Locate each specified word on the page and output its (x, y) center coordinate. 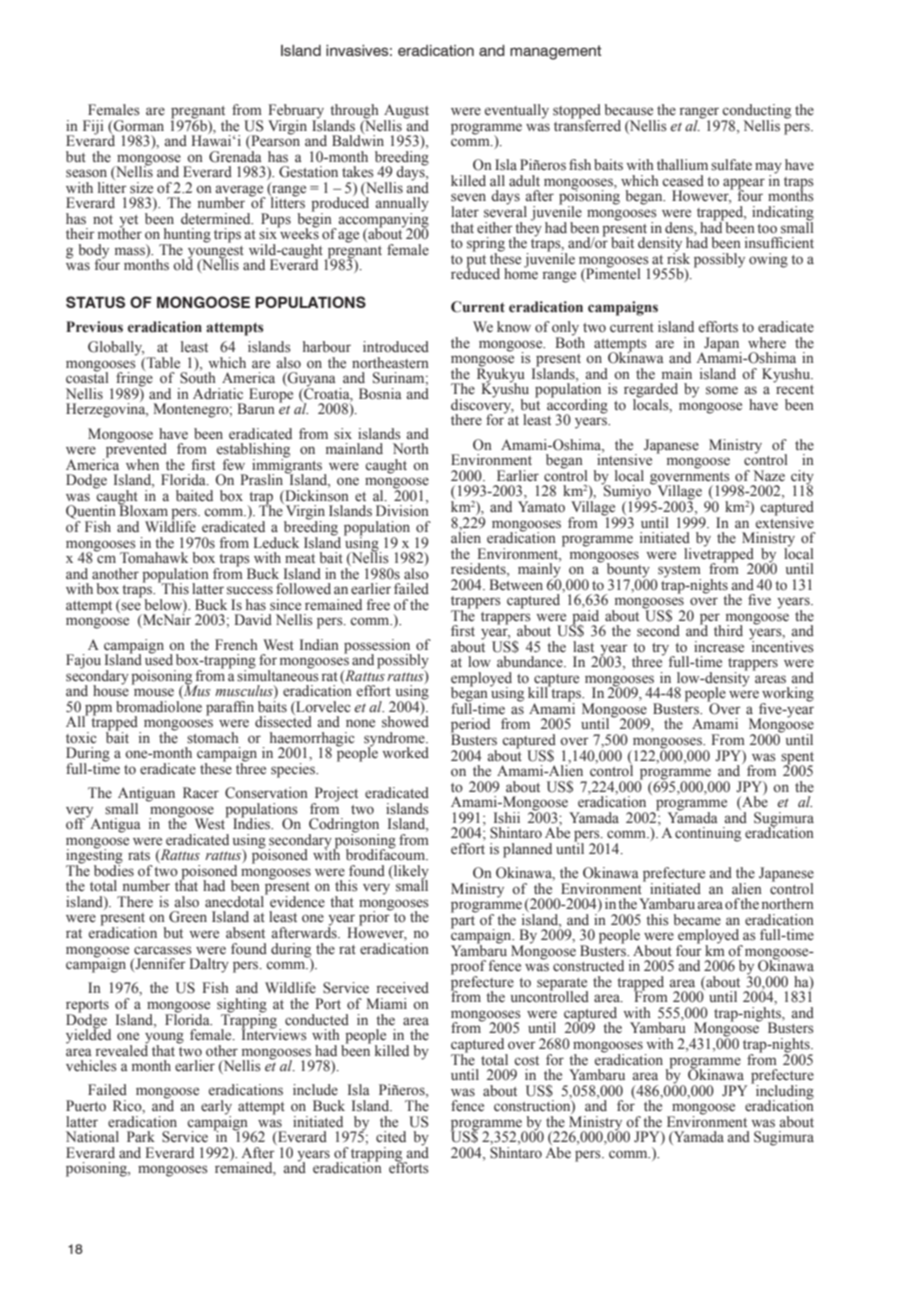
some (722, 390)
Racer (201, 792)
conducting (756, 112)
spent (797, 759)
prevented (135, 450)
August (406, 112)
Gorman (138, 126)
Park (141, 1136)
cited (391, 1137)
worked (405, 753)
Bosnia (380, 394)
